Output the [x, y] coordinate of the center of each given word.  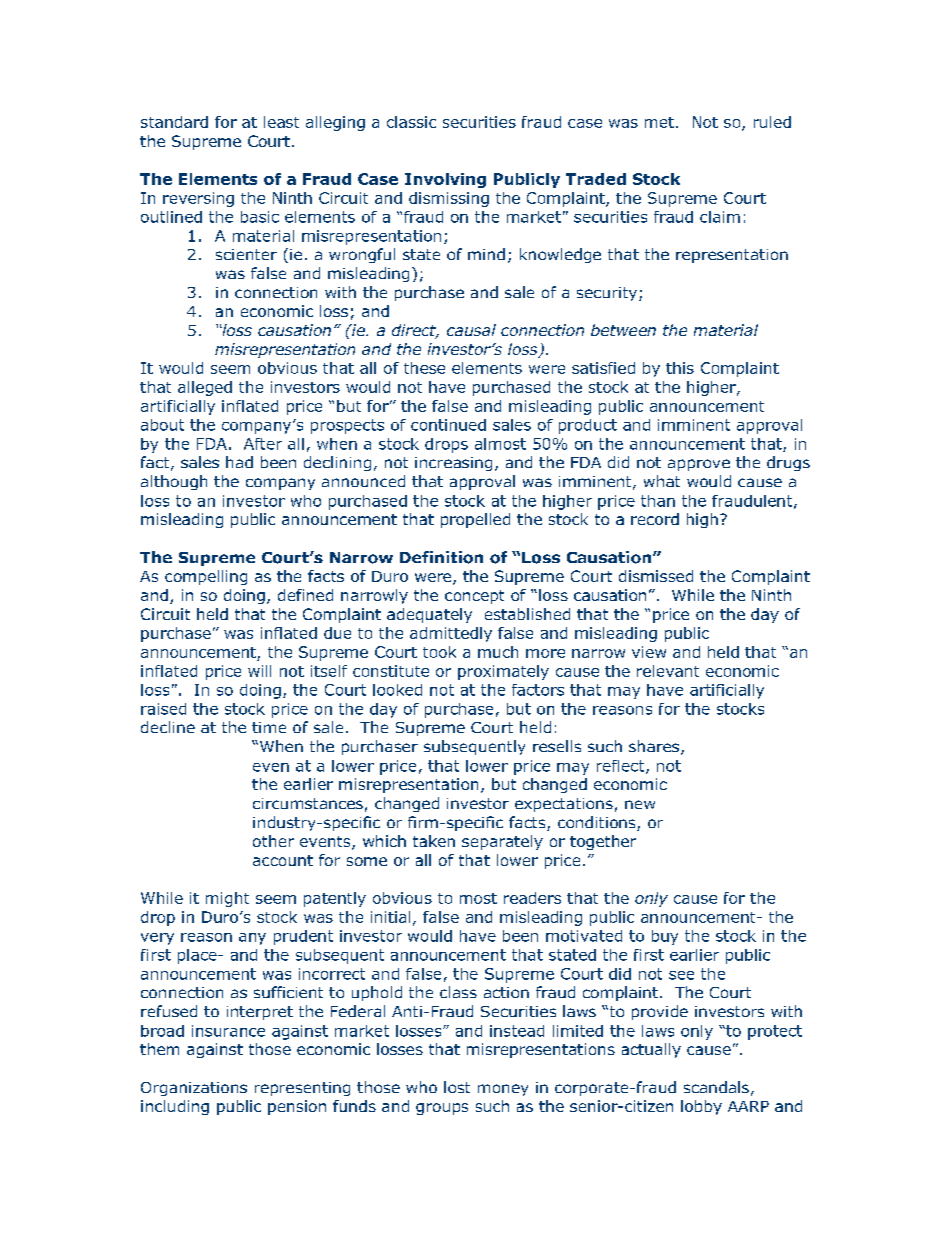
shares [655, 747]
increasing [453, 464]
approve [699, 465]
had [239, 462]
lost [457, 1087]
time [269, 727]
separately [502, 842]
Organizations [194, 1089]
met [659, 122]
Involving [445, 180]
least [281, 122]
